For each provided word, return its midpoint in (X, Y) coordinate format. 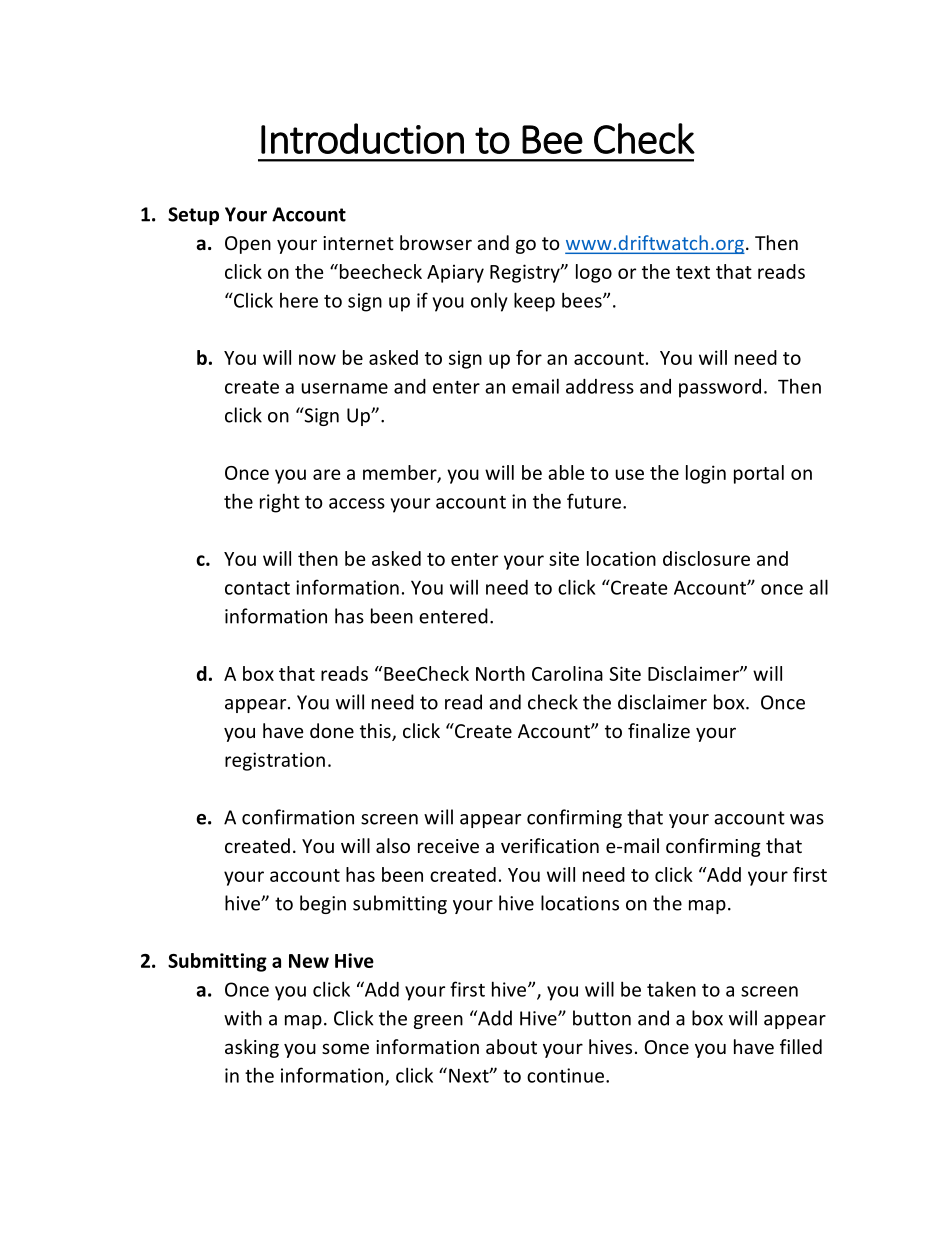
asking (252, 1048)
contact (257, 588)
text (693, 272)
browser (436, 242)
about (511, 1046)
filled (801, 1046)
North (500, 673)
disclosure (706, 558)
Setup (193, 216)
